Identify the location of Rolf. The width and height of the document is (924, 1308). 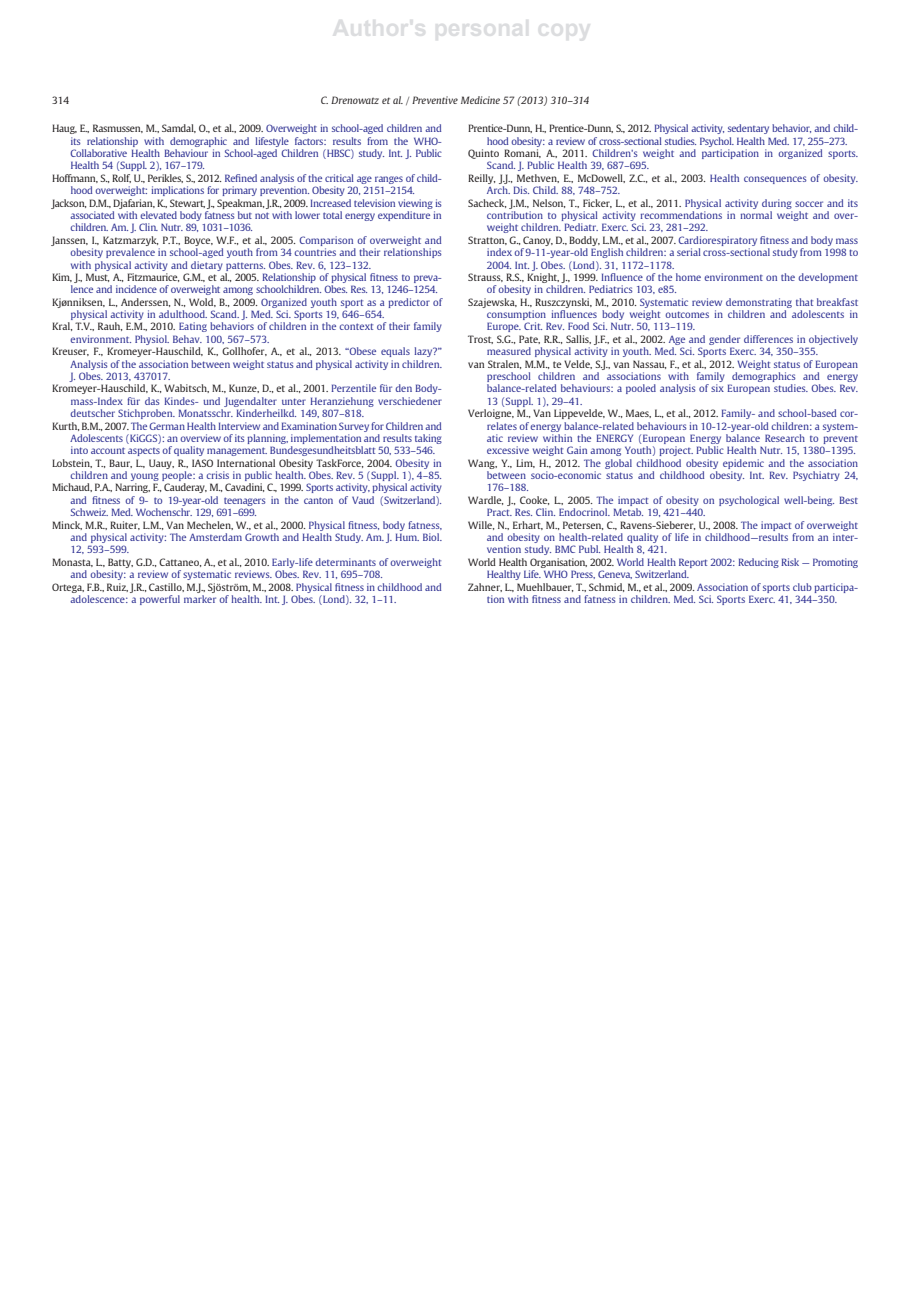
(121, 178).
